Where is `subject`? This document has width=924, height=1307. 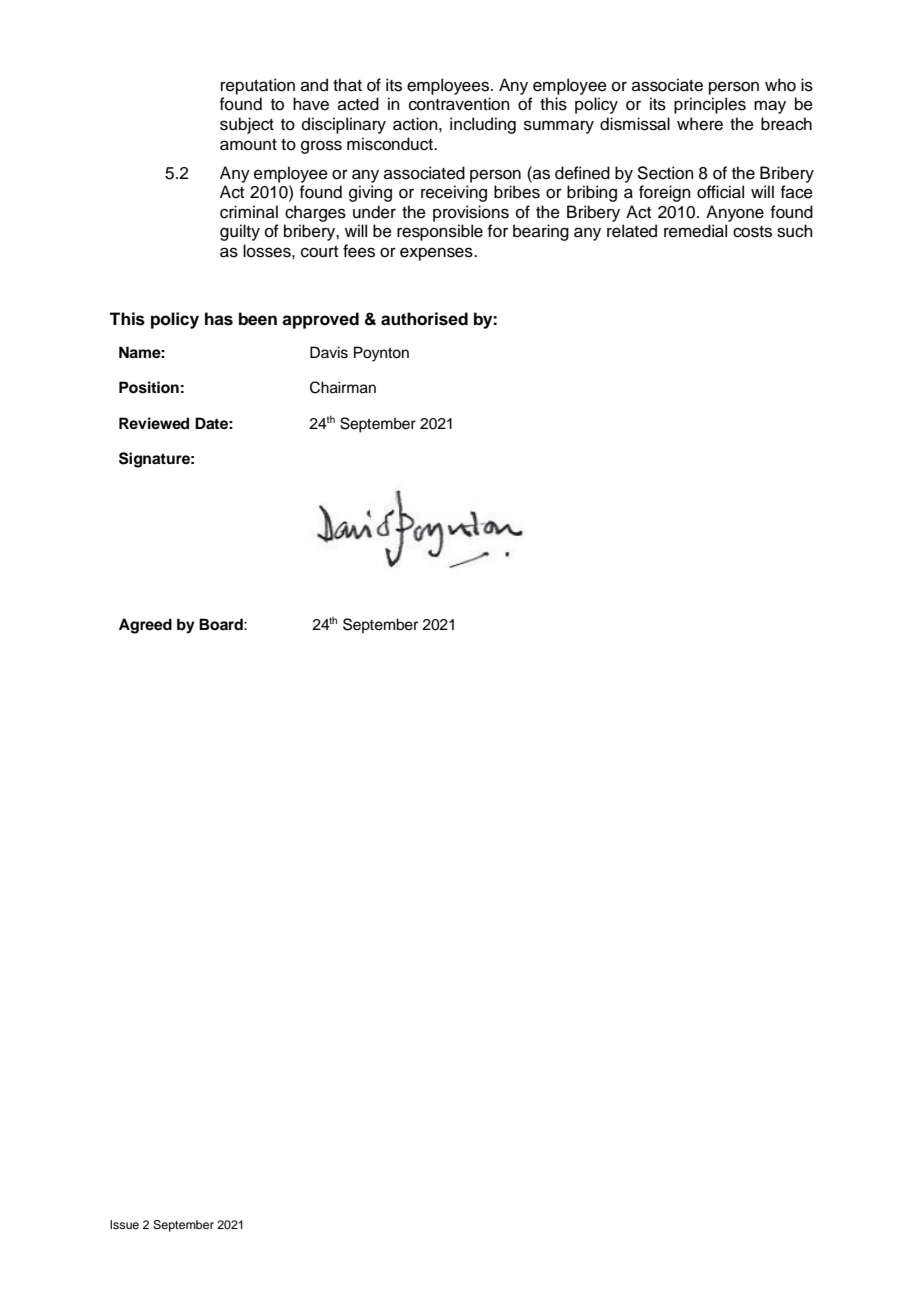 subject is located at coordinates (247, 125).
